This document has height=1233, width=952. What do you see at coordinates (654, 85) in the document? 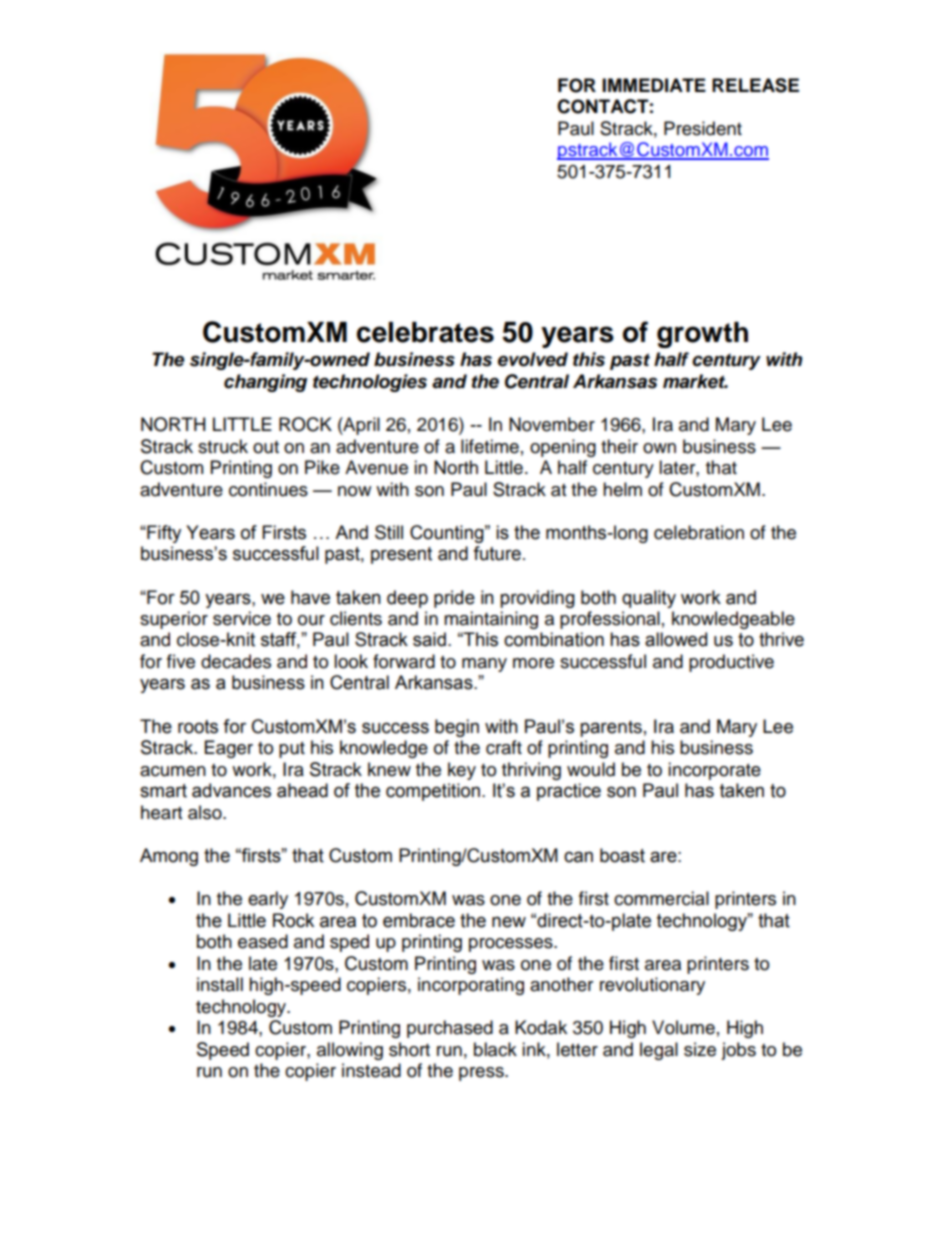
I see `IMMEDIATE` at bounding box center [654, 85].
